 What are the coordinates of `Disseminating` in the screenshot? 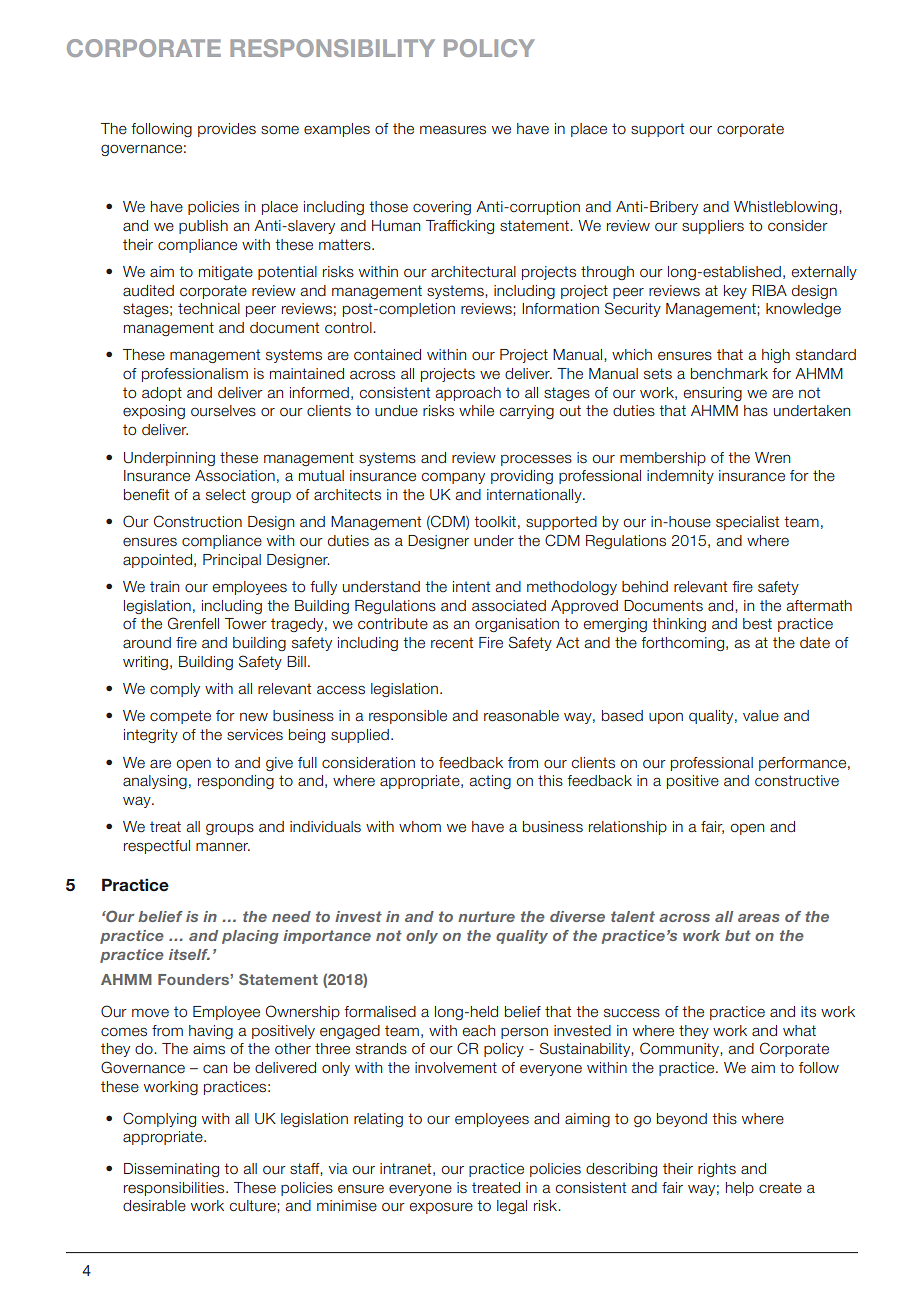 It's located at (171, 1170).
